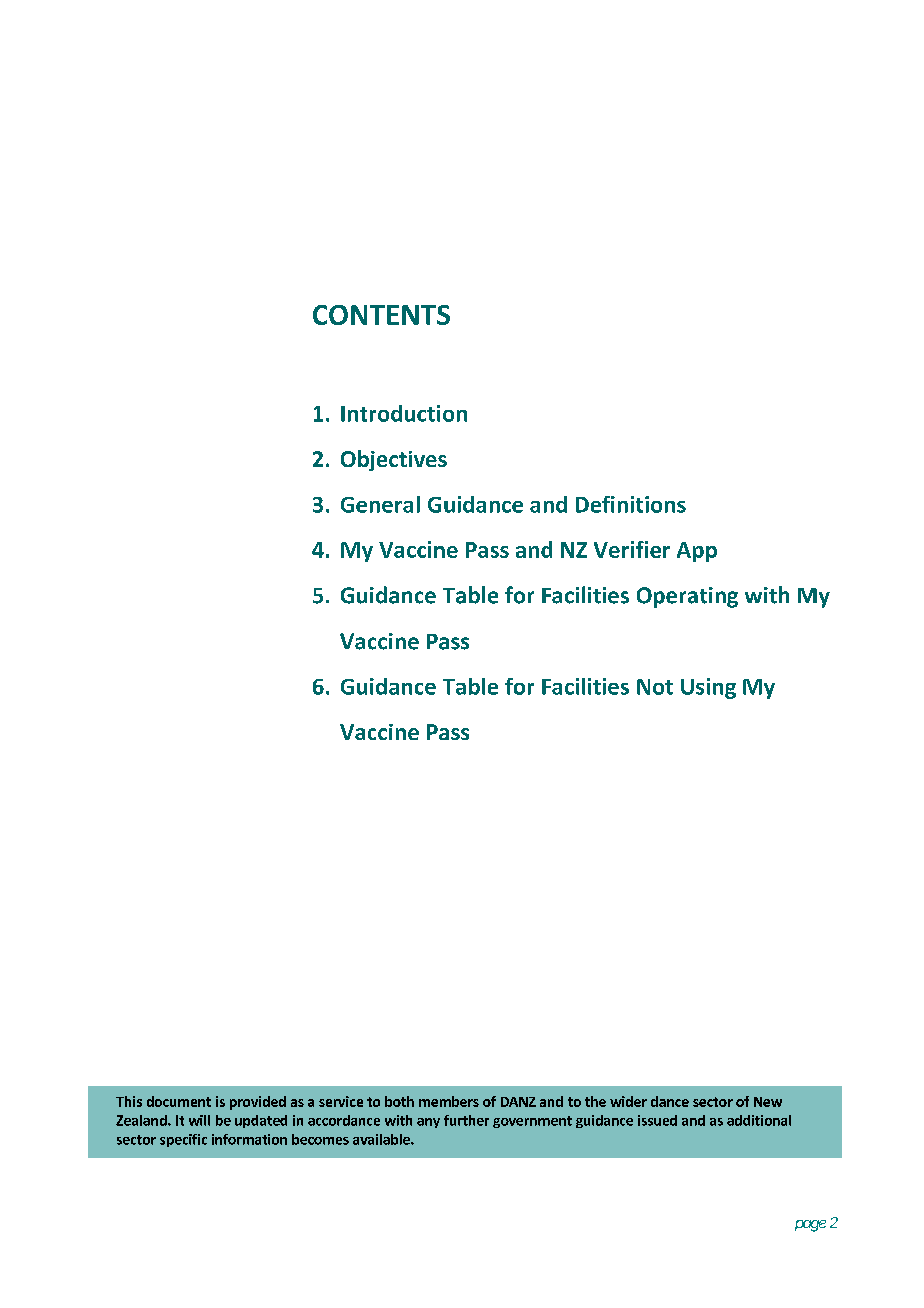 This image has width=924, height=1308. What do you see at coordinates (380, 504) in the image?
I see `General` at bounding box center [380, 504].
